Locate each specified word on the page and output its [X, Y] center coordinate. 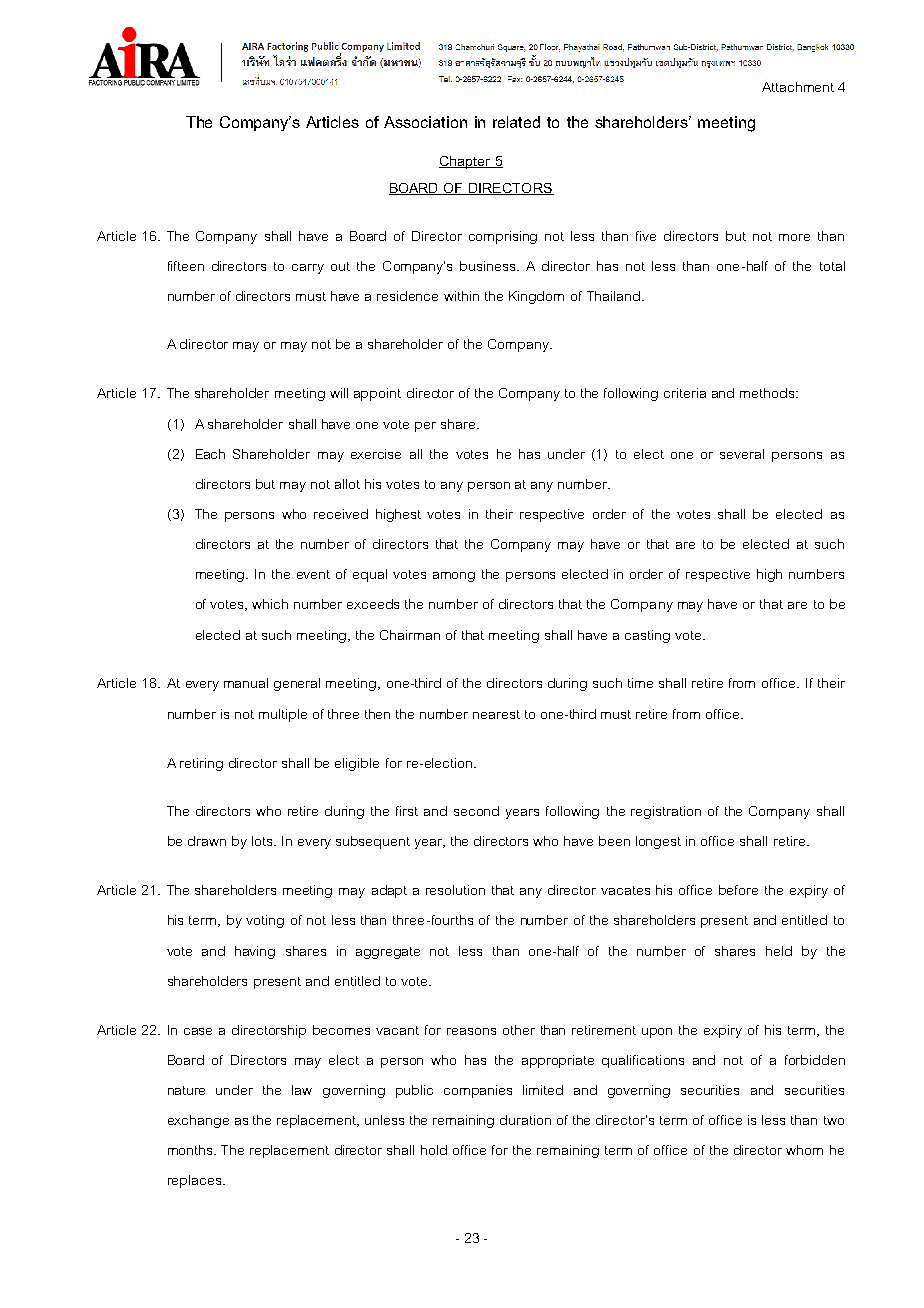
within [461, 296]
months [191, 1150]
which [270, 604]
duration [525, 1120]
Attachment [798, 87]
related [516, 122]
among [454, 577]
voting [265, 921]
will [339, 393]
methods [768, 393]
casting [647, 636]
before [738, 890]
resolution [455, 890]
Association [425, 122]
